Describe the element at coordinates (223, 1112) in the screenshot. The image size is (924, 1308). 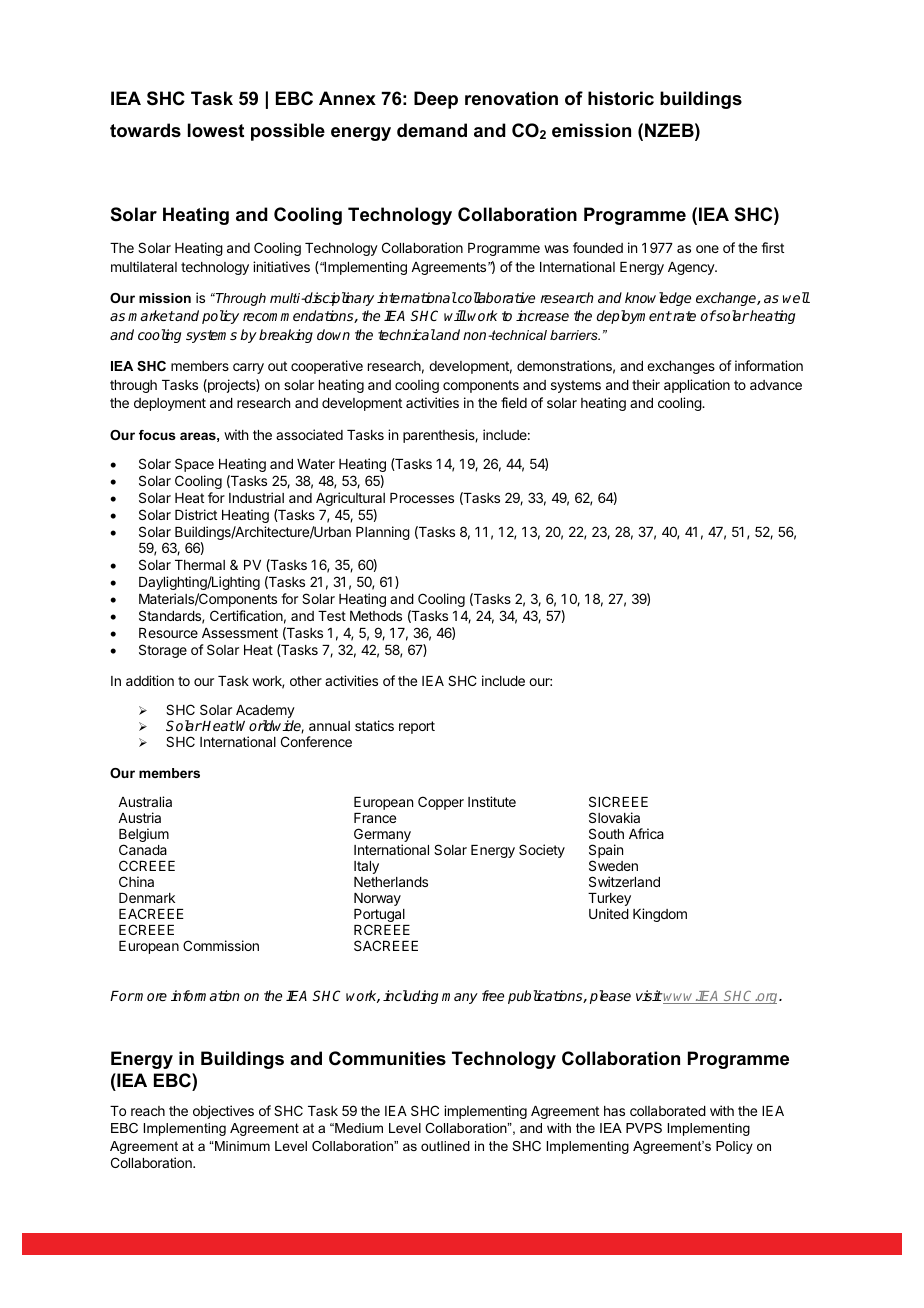
I see `objectives` at that location.
